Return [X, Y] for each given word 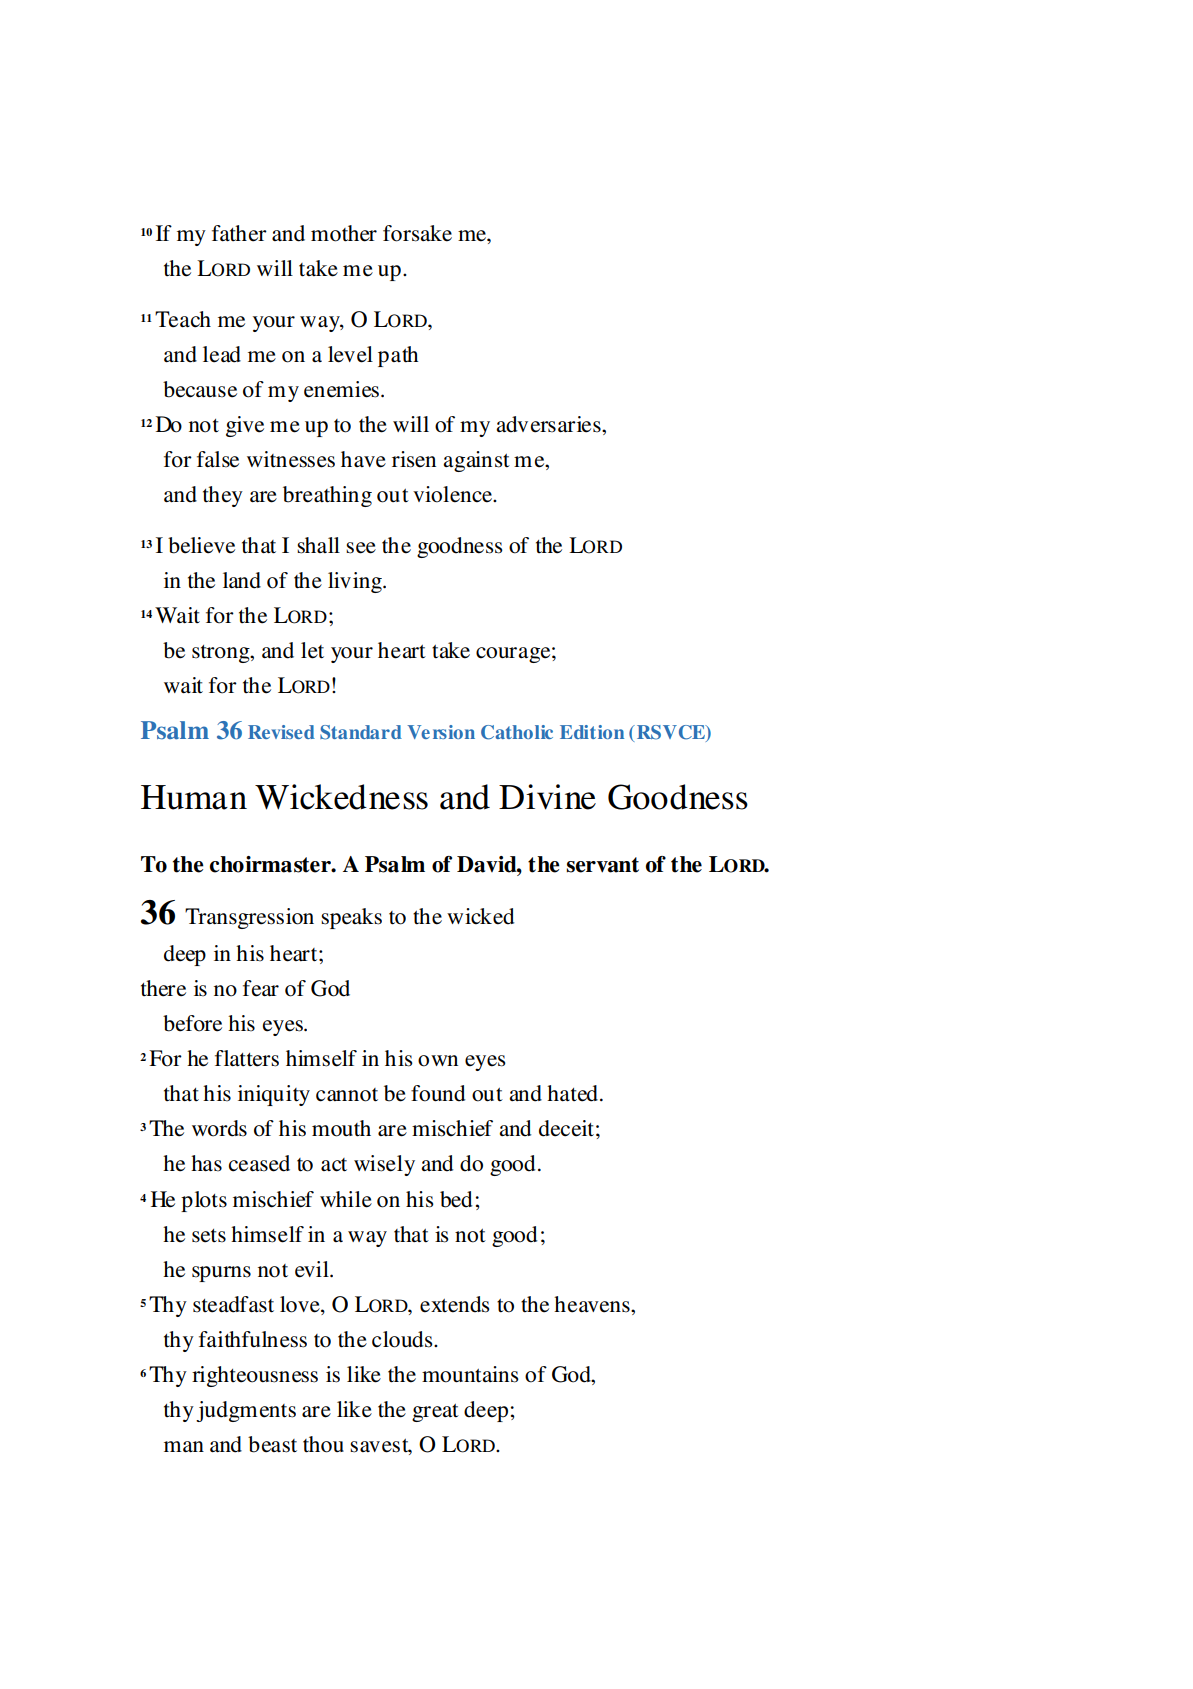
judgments [246, 1411]
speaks [351, 918]
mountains [470, 1374]
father [239, 233]
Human [194, 797]
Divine [547, 797]
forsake [417, 233]
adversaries [549, 424]
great [435, 1413]
